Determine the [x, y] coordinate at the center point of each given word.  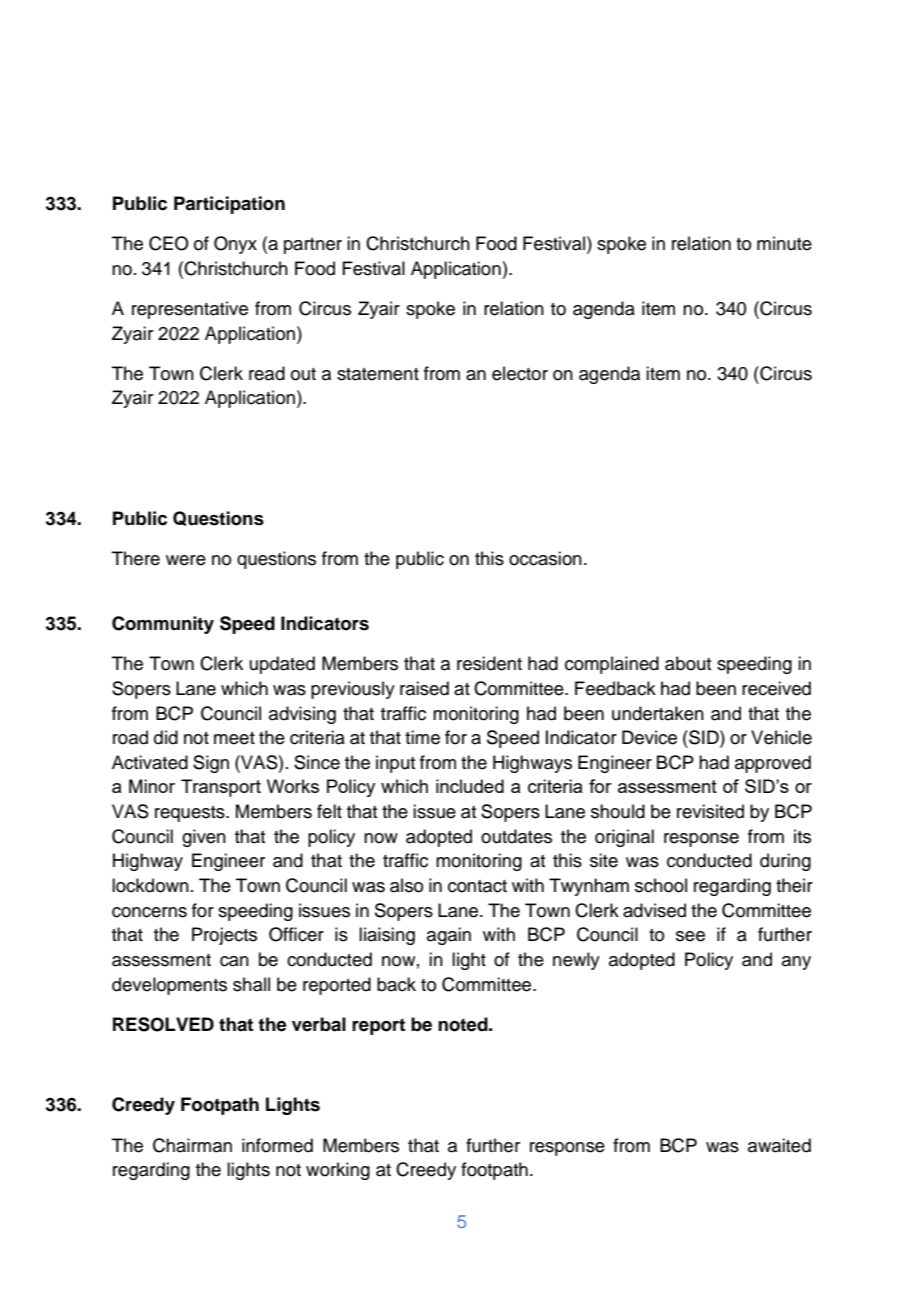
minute [784, 243]
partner [313, 246]
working [338, 1171]
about [688, 663]
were [186, 560]
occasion [545, 558]
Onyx [235, 245]
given [204, 838]
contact [477, 886]
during [785, 862]
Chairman [192, 1145]
